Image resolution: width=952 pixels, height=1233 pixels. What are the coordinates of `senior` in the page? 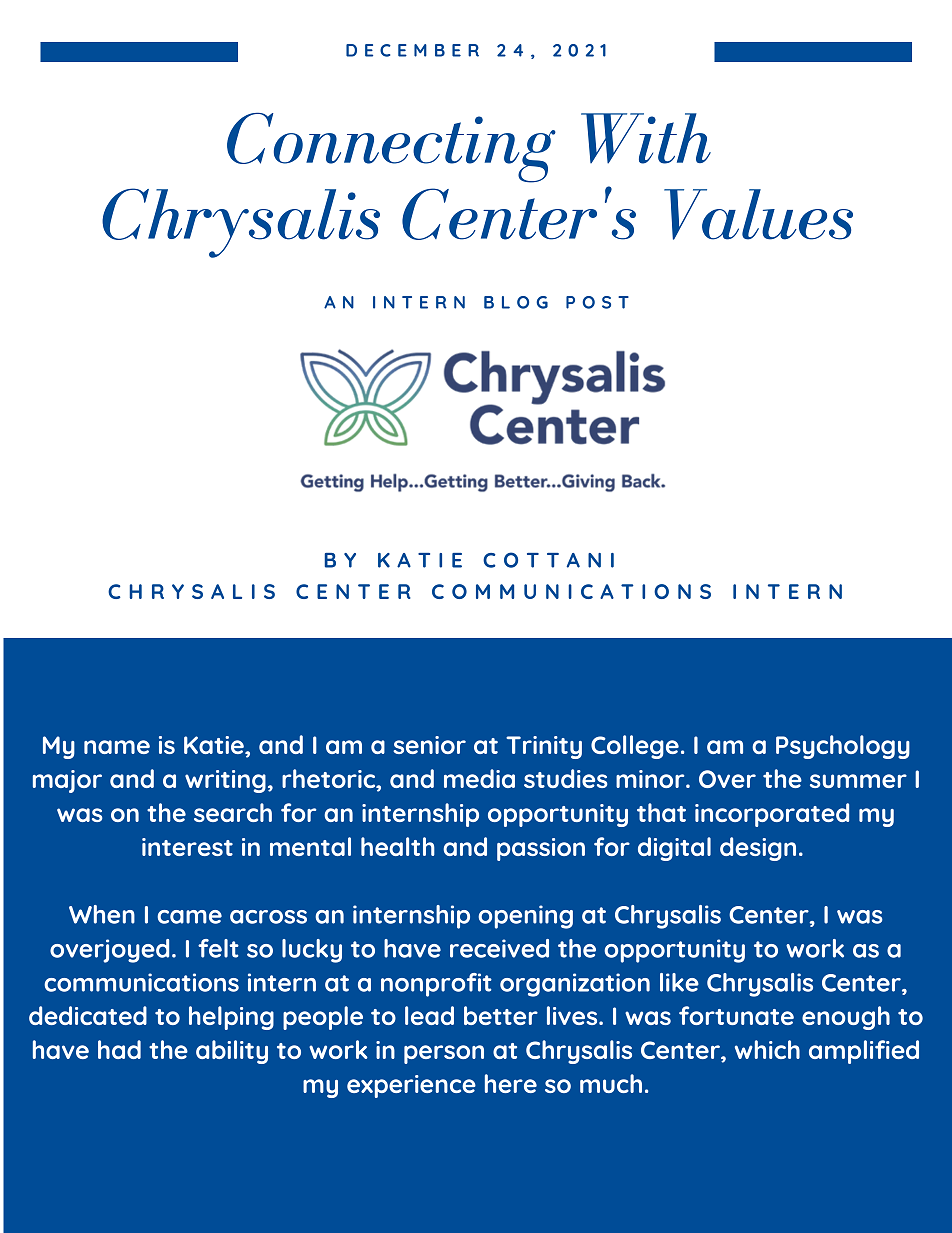 It's located at (429, 745).
